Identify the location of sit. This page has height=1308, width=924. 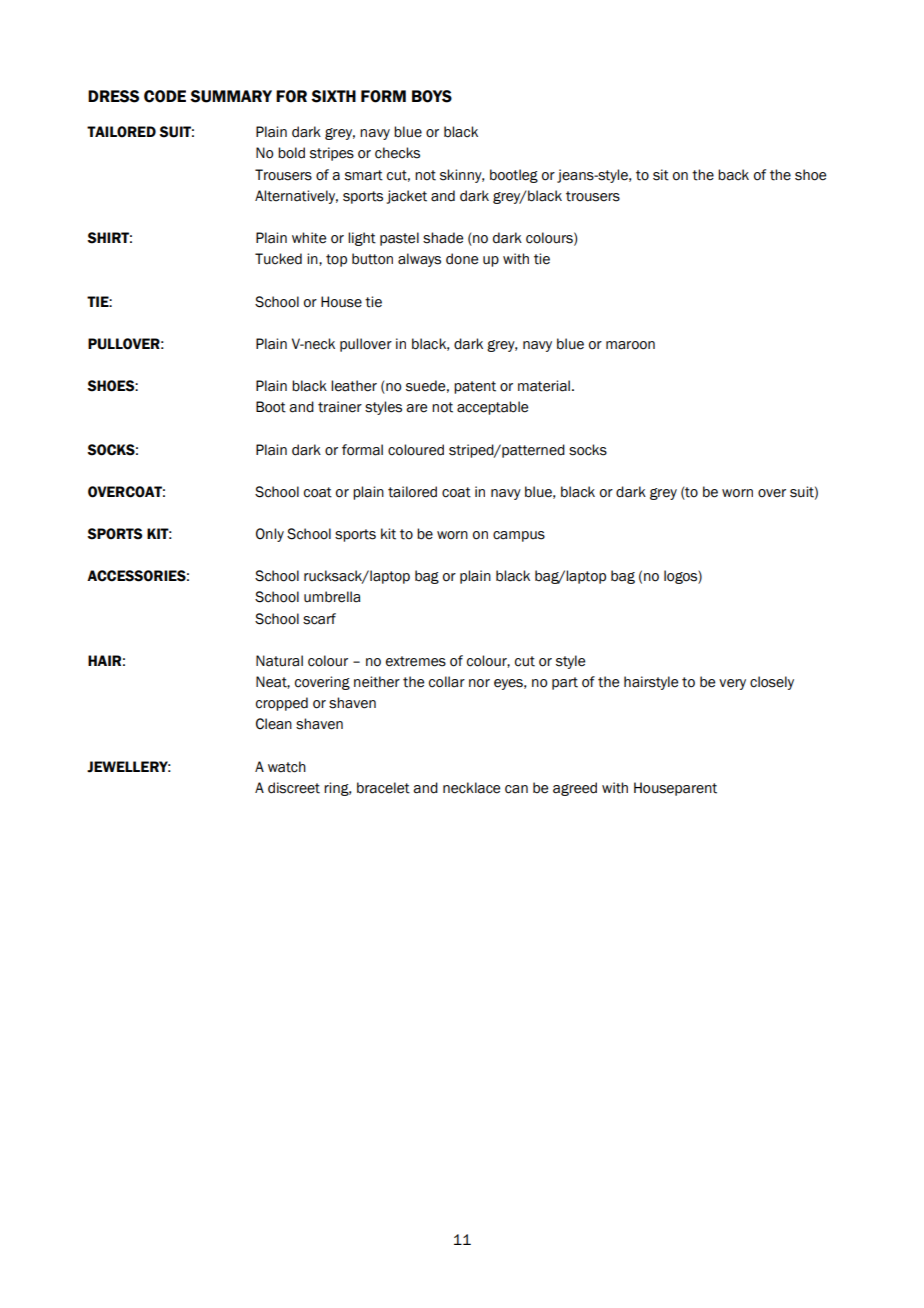
(661, 175).
